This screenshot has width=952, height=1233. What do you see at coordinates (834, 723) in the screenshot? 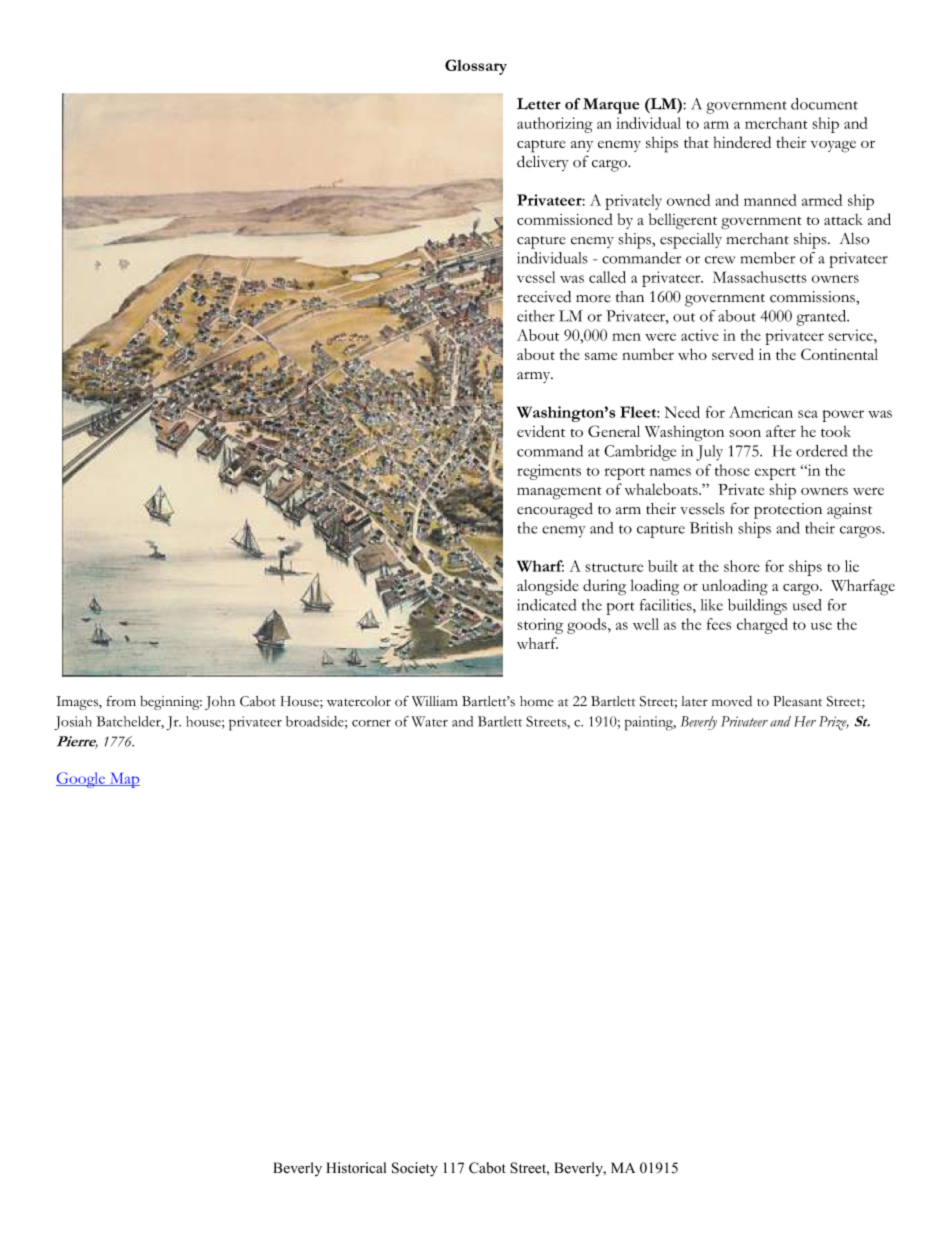
I see `Prize` at bounding box center [834, 723].
